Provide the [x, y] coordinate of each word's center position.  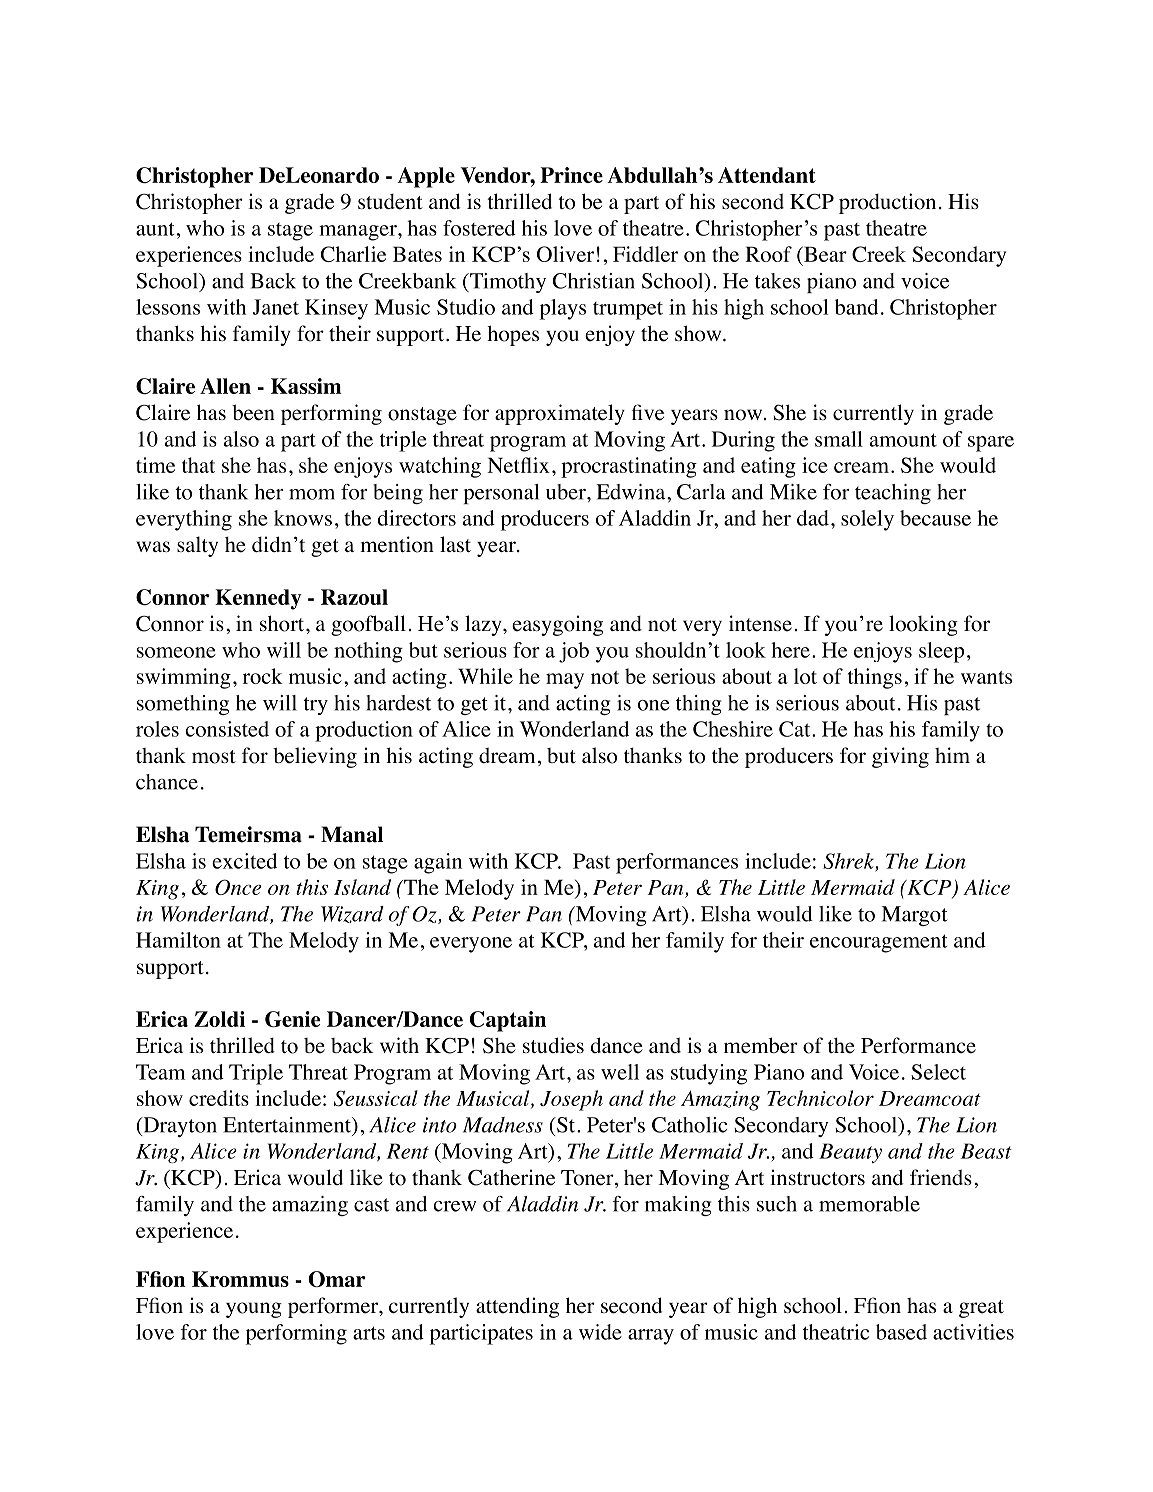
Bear [824, 254]
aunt [155, 229]
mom [312, 494]
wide [600, 1332]
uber [567, 492]
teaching [893, 494]
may [565, 681]
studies [553, 1045]
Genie [292, 1019]
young [254, 1310]
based [901, 1332]
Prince [571, 175]
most [214, 757]
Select [938, 1072]
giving [900, 757]
